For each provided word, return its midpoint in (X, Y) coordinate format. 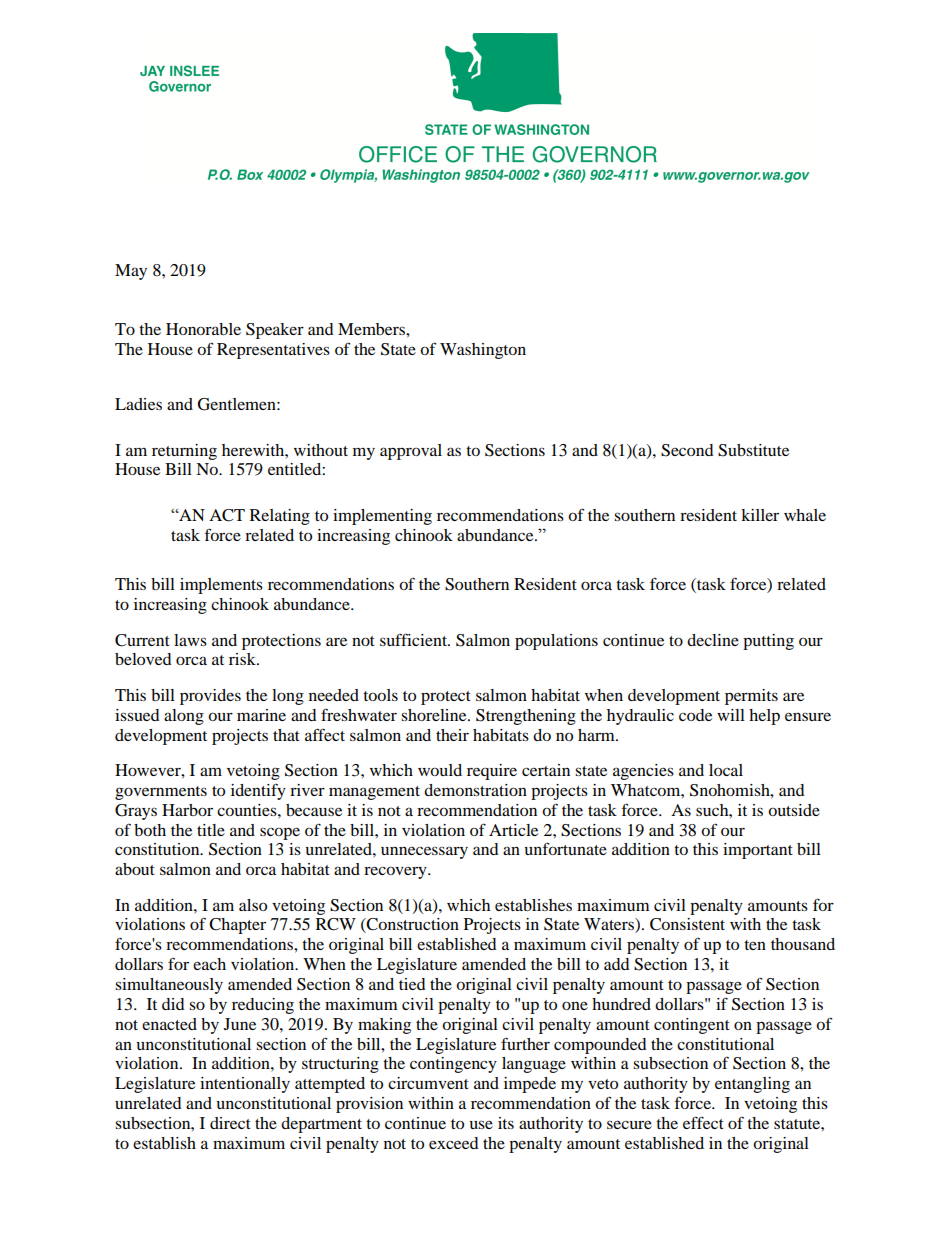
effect (703, 1122)
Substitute (753, 450)
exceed (453, 1143)
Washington (483, 351)
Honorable (203, 329)
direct (230, 1123)
